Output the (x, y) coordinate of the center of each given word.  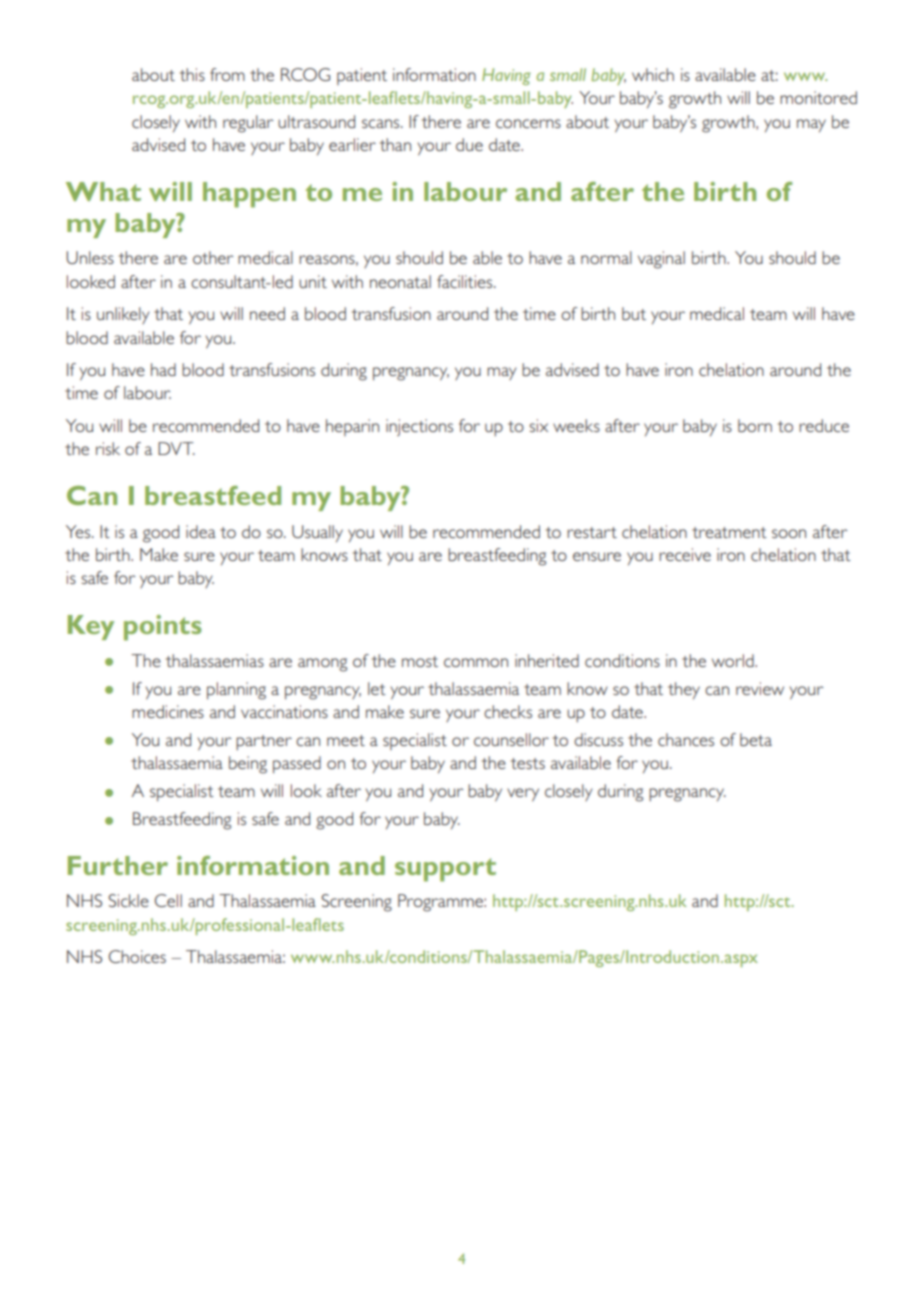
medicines (168, 711)
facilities (466, 281)
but (634, 313)
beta (756, 739)
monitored (818, 97)
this (192, 74)
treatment (729, 532)
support (445, 870)
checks (508, 711)
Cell (168, 900)
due (469, 144)
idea (201, 531)
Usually (317, 533)
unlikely (123, 315)
